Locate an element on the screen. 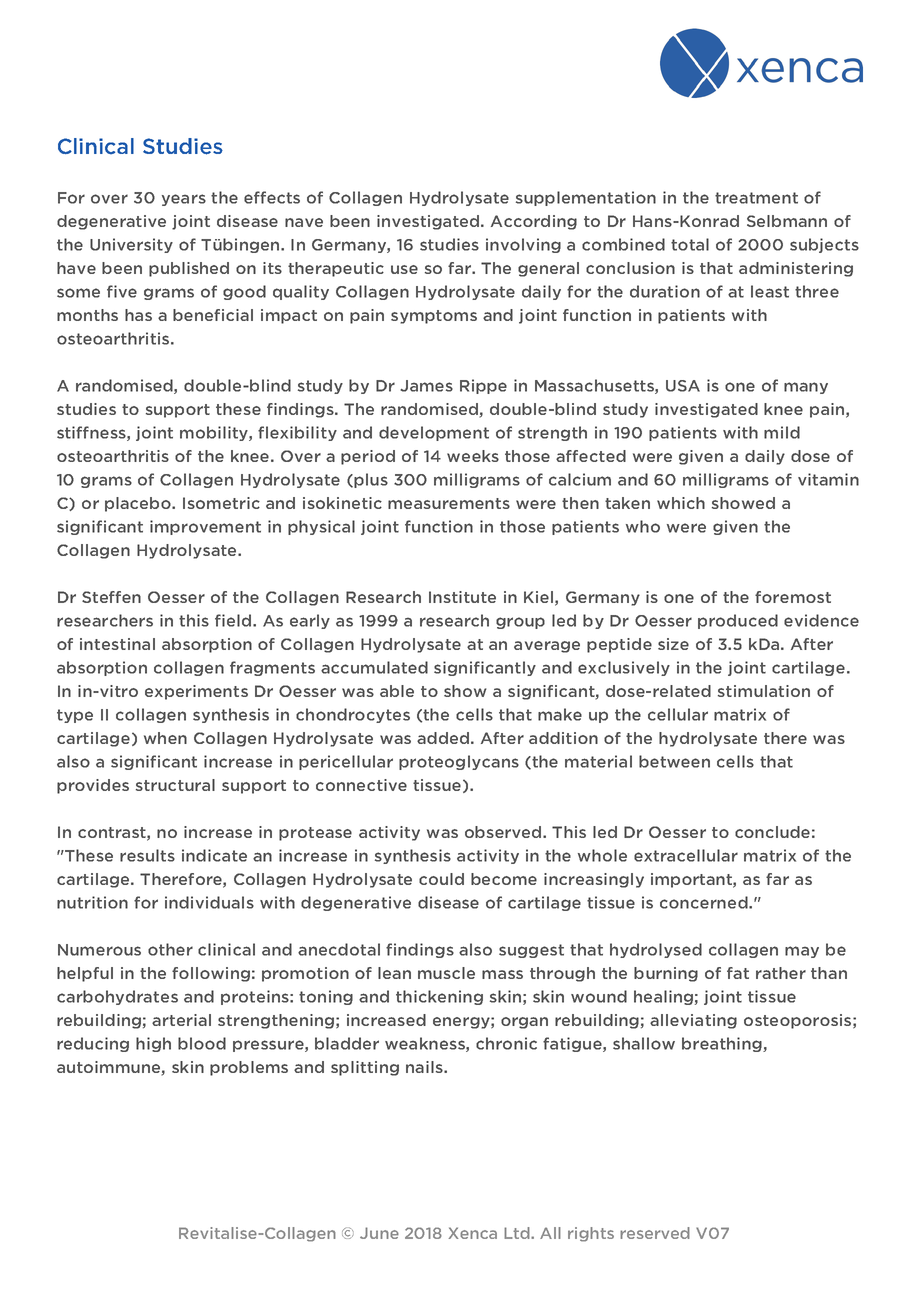 The height and width of the screenshot is (1308, 924). added is located at coordinates (443, 738).
